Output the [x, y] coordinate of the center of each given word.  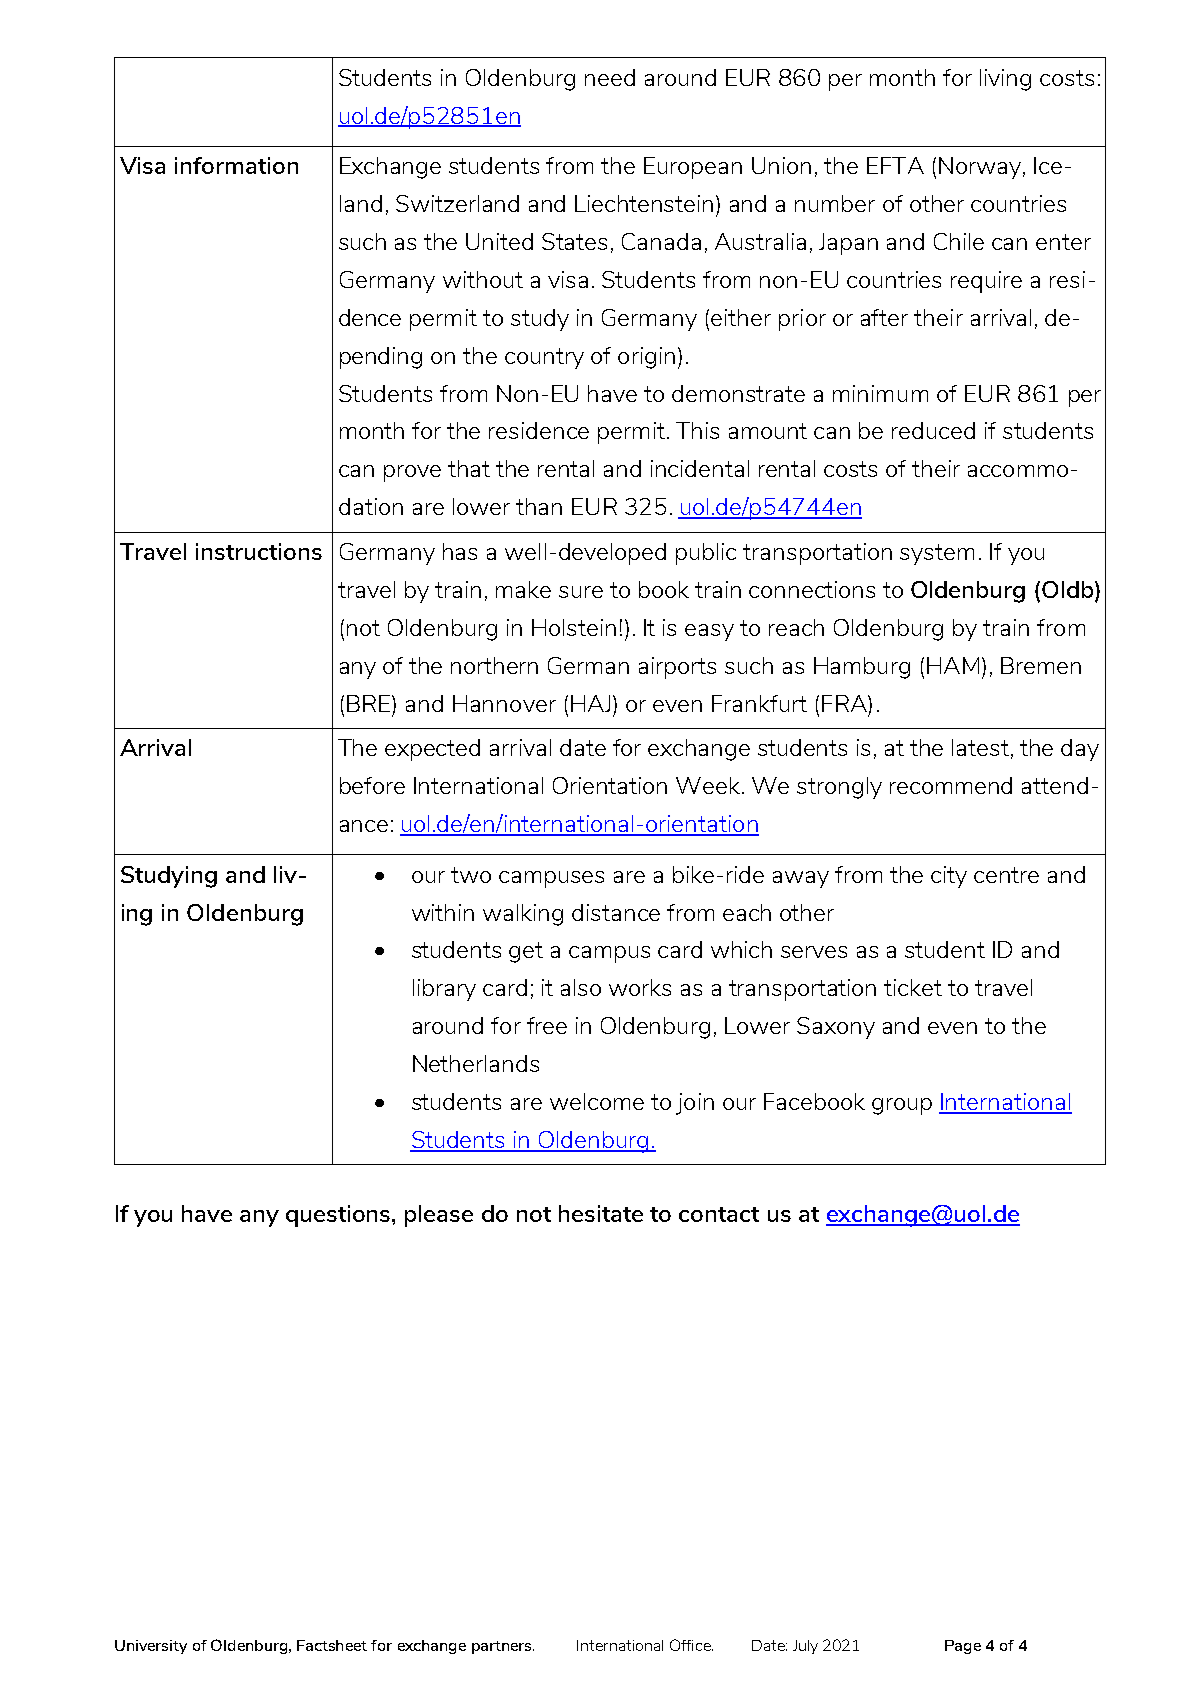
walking [523, 915]
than [539, 506]
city [949, 877]
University [151, 1647]
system [937, 554]
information [236, 165]
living [1005, 80]
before [372, 785]
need [610, 77]
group [902, 1106]
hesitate [601, 1213]
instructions [259, 551]
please [439, 1216]
